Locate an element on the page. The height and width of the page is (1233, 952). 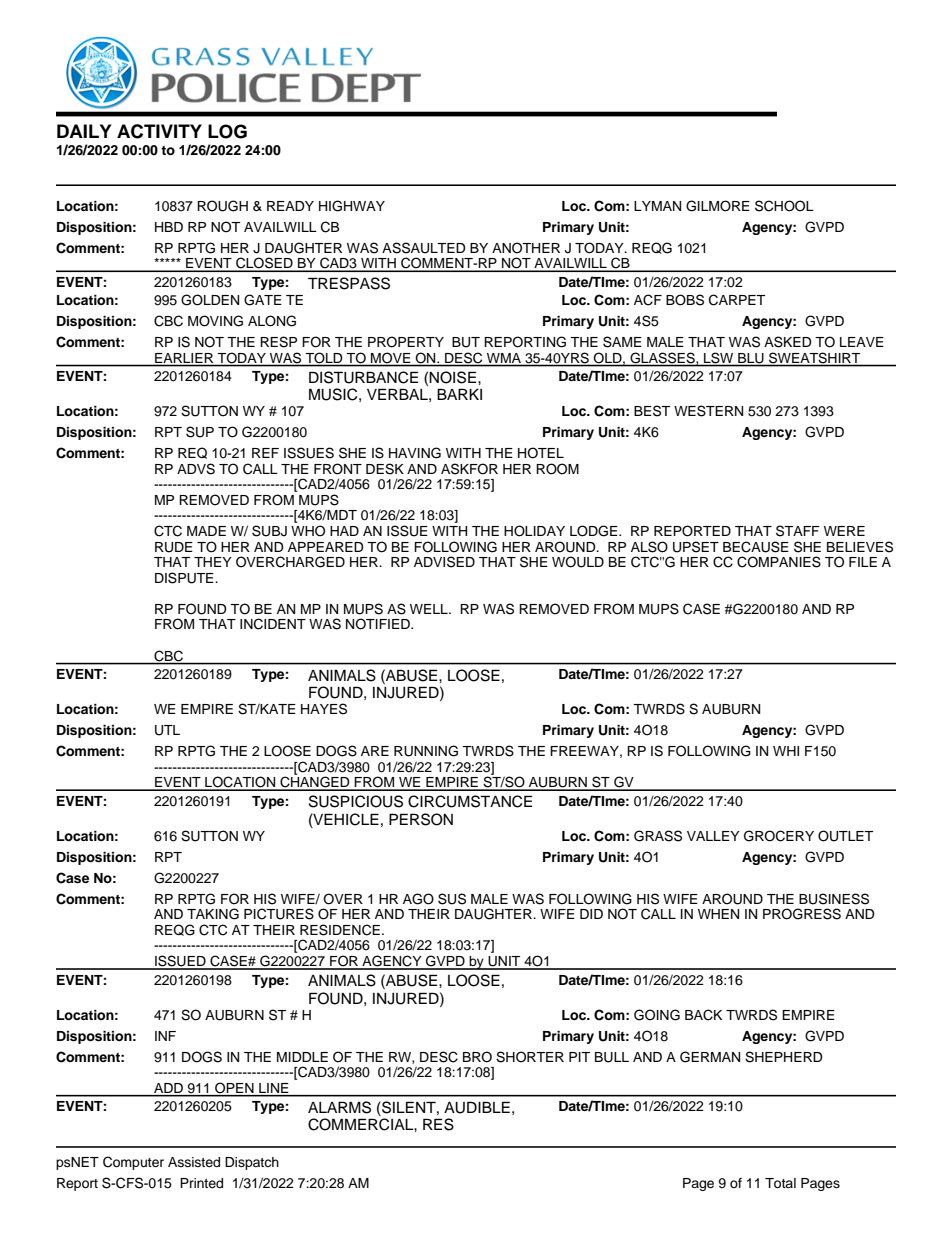
AUDIBLE is located at coordinates (477, 1107).
